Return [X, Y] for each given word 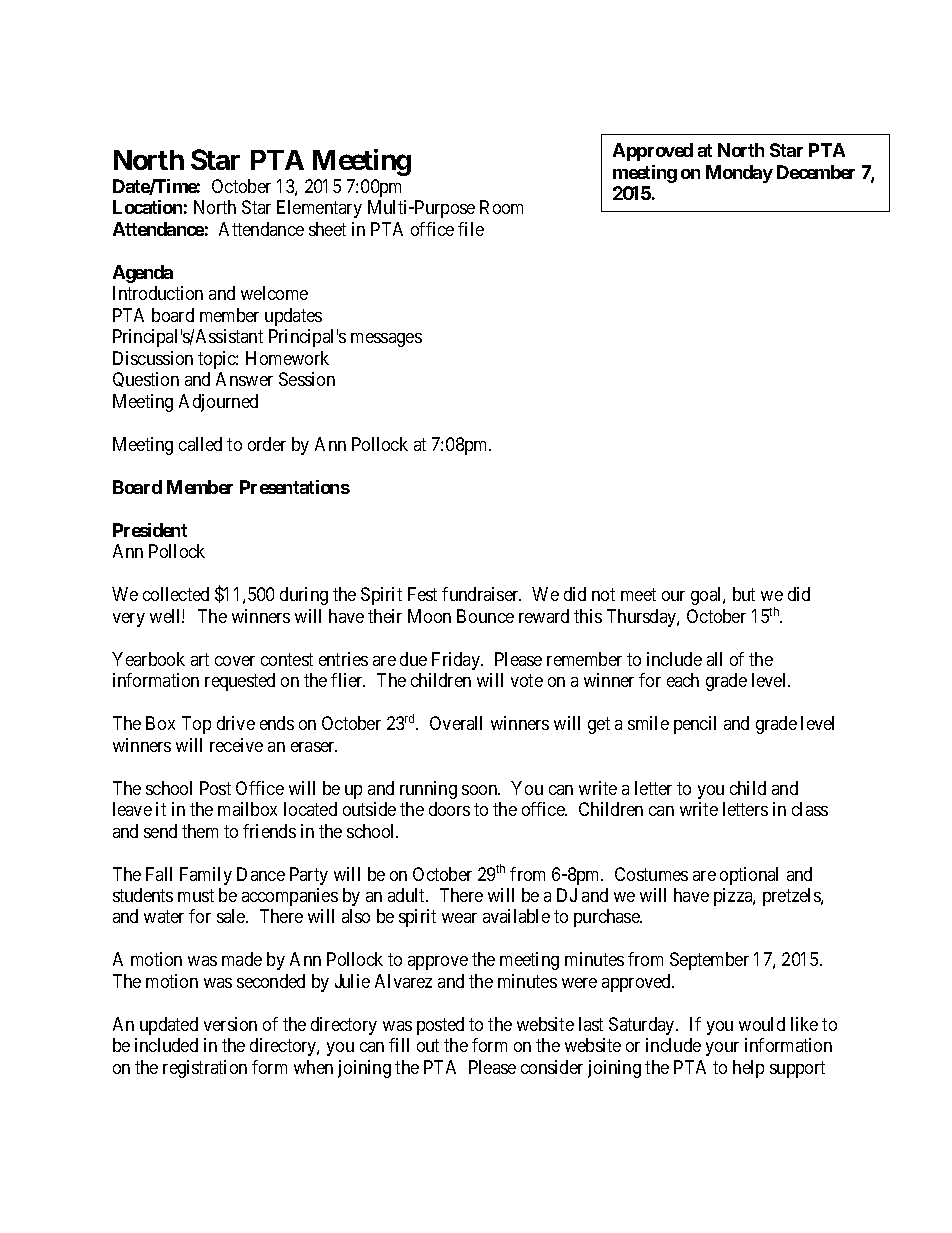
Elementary [319, 209]
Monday [739, 174]
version [230, 1024]
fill [399, 1045]
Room [501, 207]
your [722, 1049]
